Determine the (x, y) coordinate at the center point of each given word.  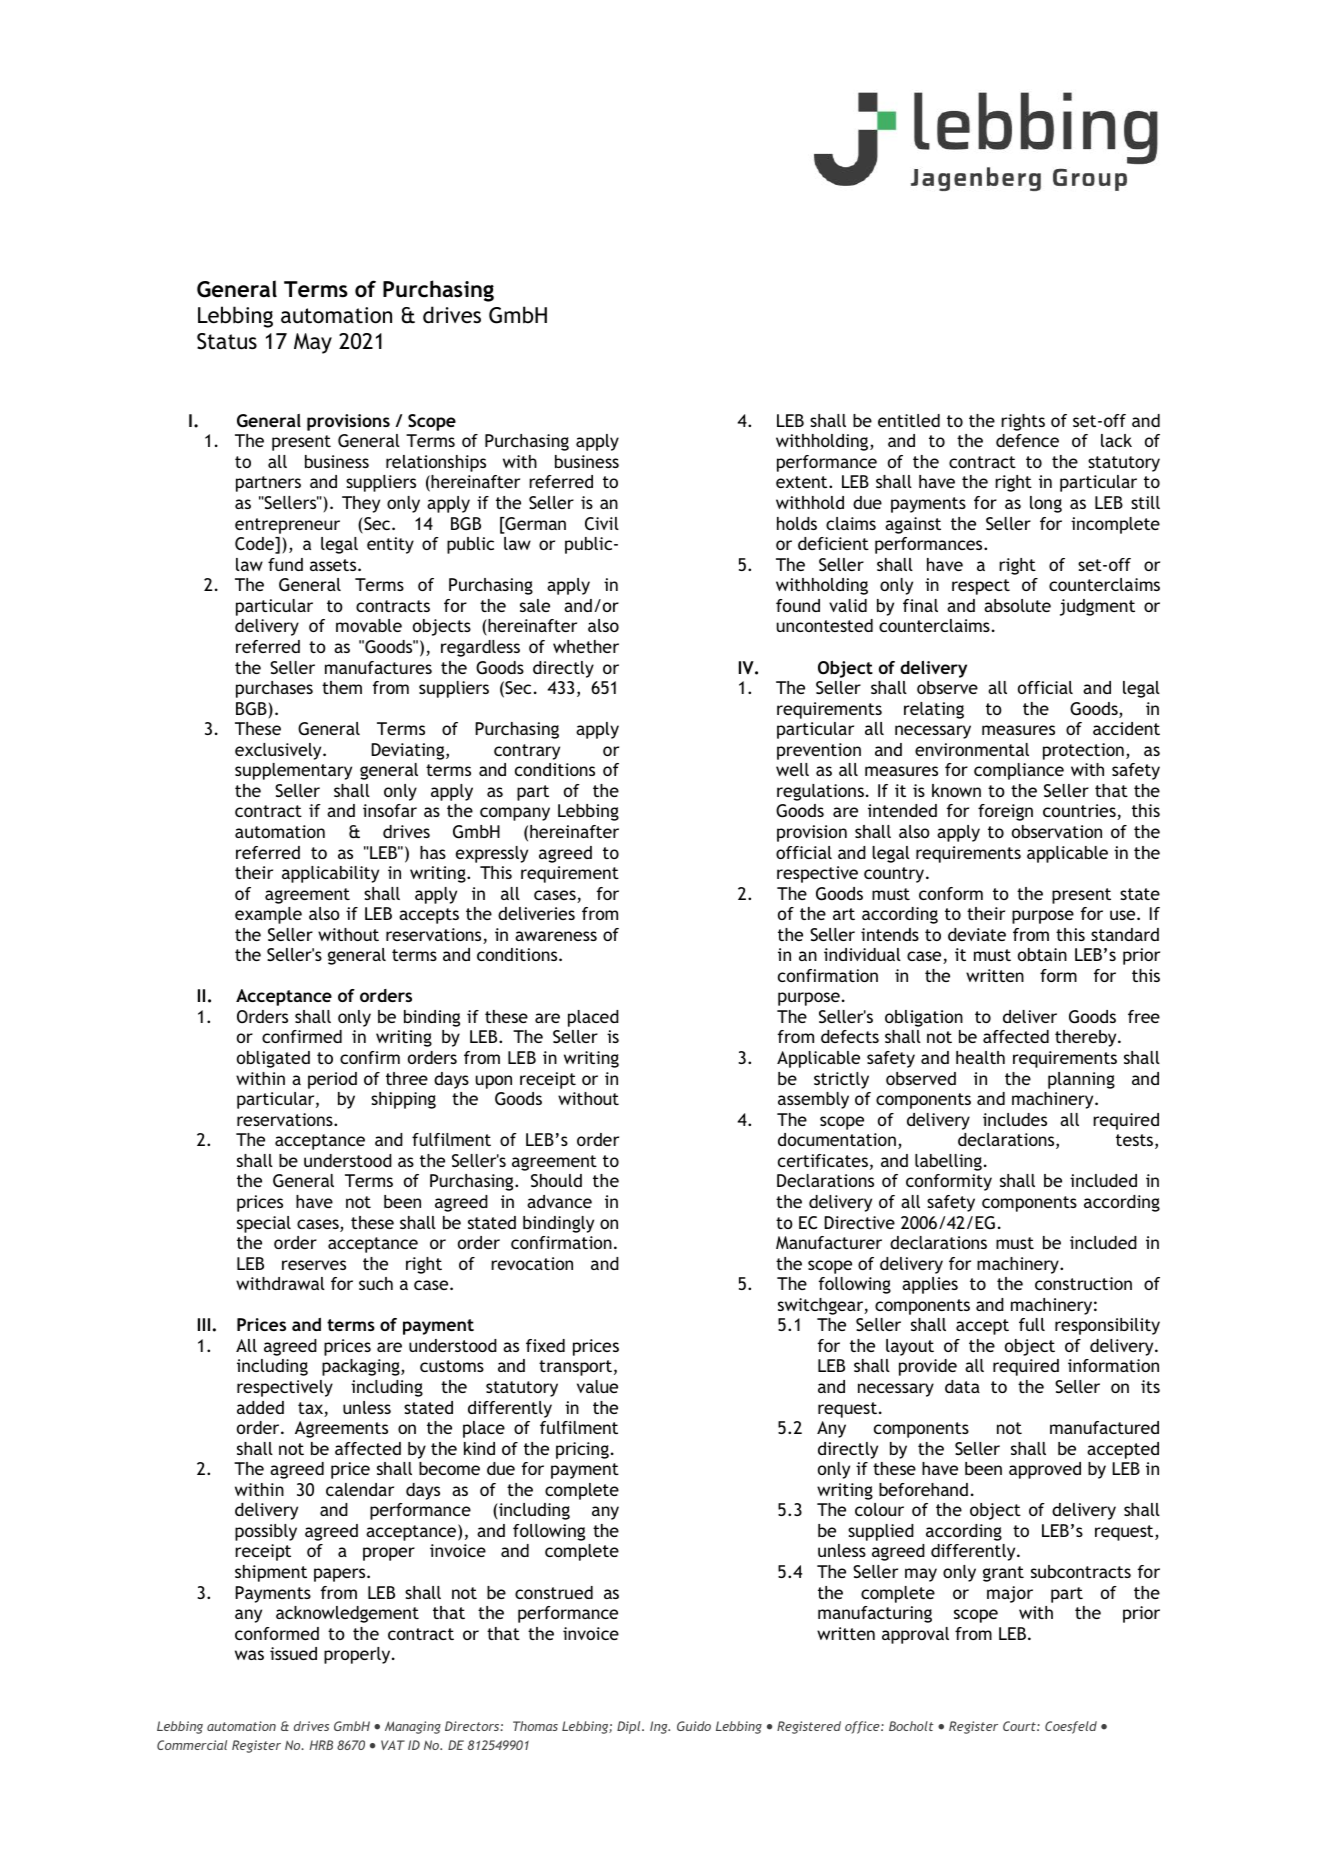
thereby (1087, 1038)
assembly (813, 1100)
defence (1027, 440)
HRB (321, 1745)
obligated (273, 1059)
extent (803, 482)
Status (227, 341)
